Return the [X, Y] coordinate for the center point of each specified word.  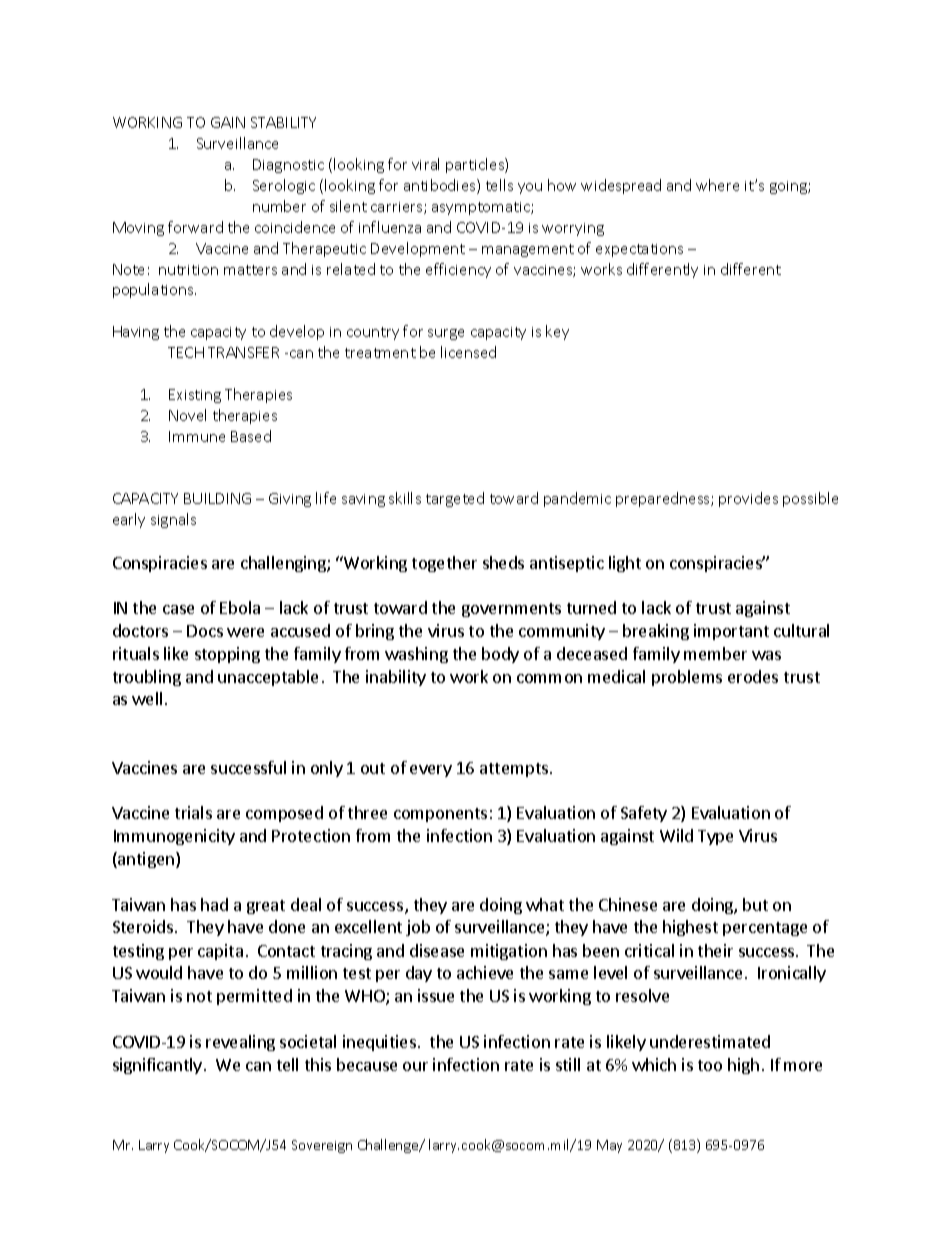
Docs [205, 631]
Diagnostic [288, 166]
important [731, 632]
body [500, 655]
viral [425, 164]
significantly [157, 1066]
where [717, 185]
